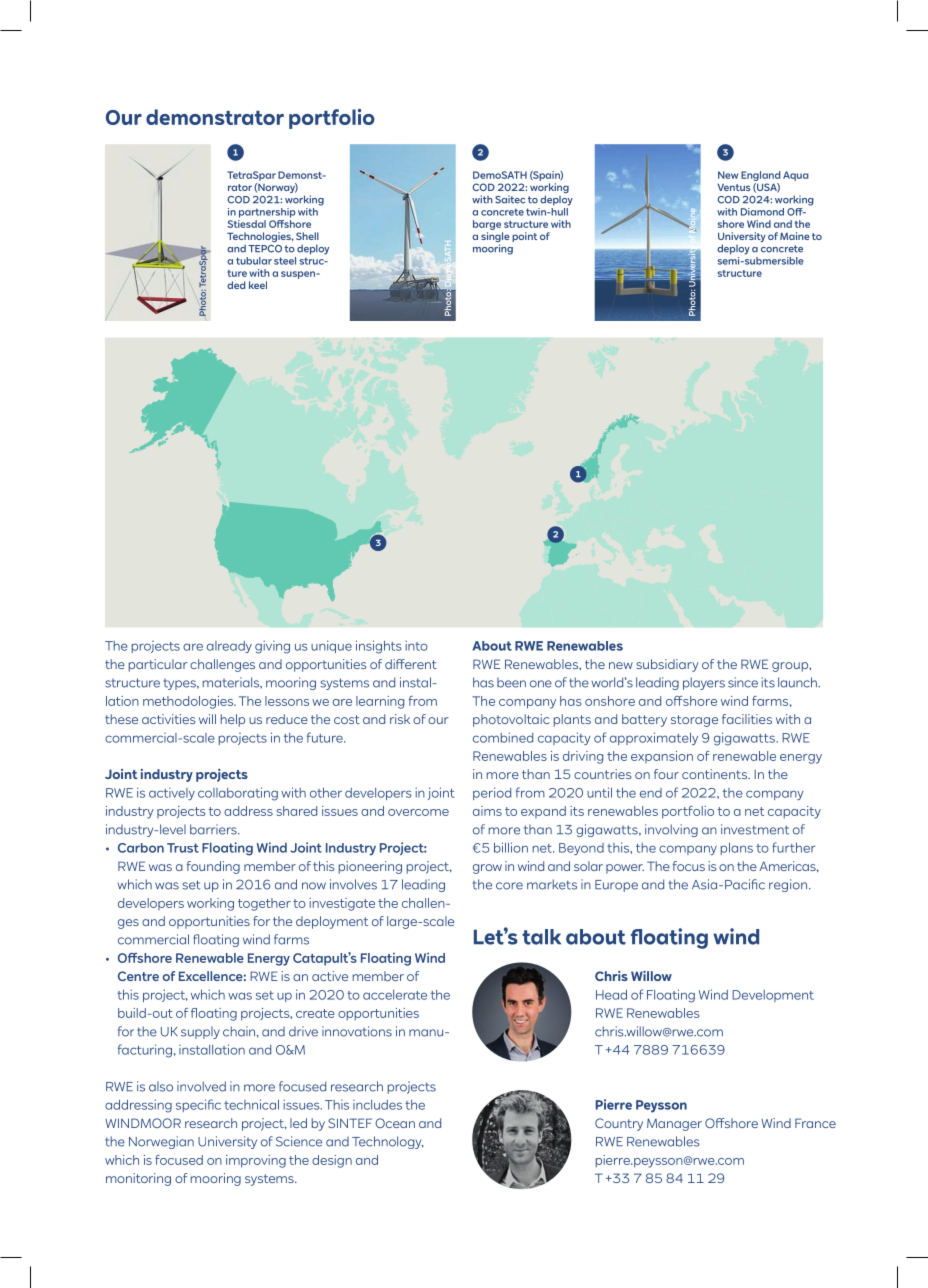  Describe the element at coordinates (487, 225) in the document. I see `barge` at that location.
